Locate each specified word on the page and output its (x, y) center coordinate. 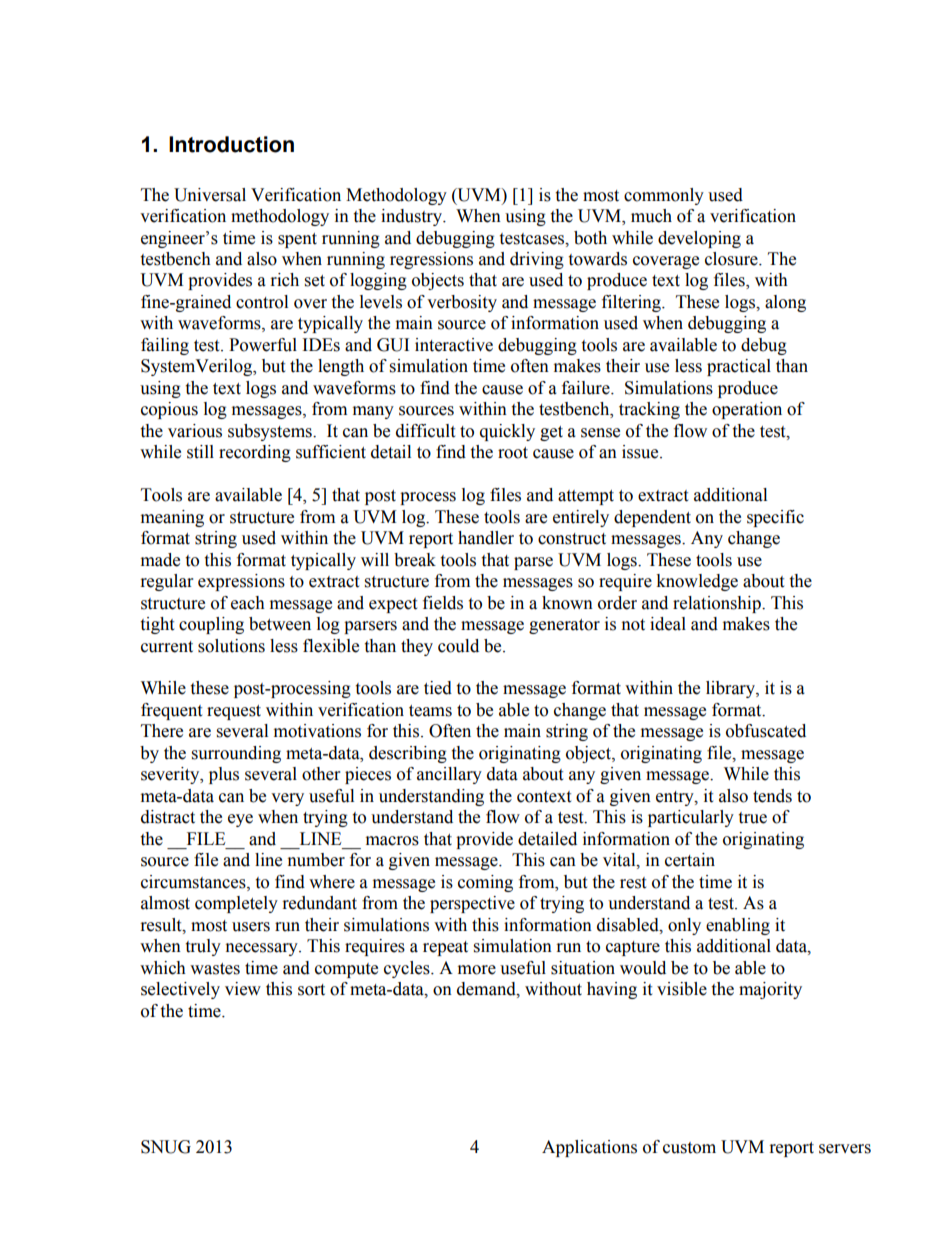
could (458, 646)
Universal (210, 195)
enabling (738, 926)
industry (412, 217)
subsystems (271, 432)
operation (747, 410)
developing (699, 239)
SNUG (166, 1147)
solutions (231, 646)
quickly (507, 432)
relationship (718, 604)
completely (236, 904)
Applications (589, 1148)
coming (485, 883)
